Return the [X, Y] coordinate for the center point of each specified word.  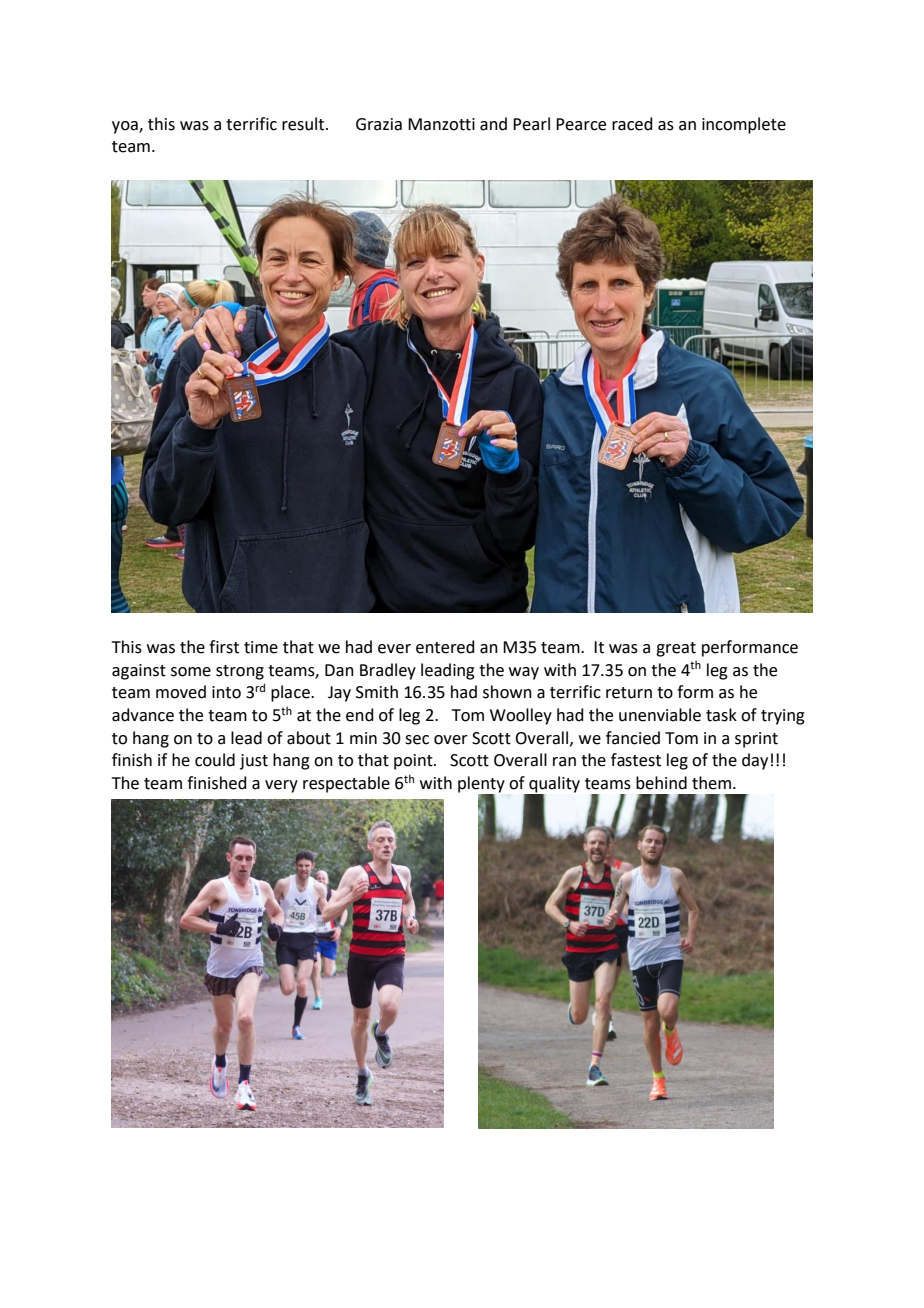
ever [394, 649]
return [629, 693]
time [261, 647]
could [215, 760]
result [304, 124]
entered [445, 647]
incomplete [744, 125]
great [676, 649]
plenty [481, 785]
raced [632, 124]
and [493, 124]
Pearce [581, 124]
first [224, 647]
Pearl [531, 124]
